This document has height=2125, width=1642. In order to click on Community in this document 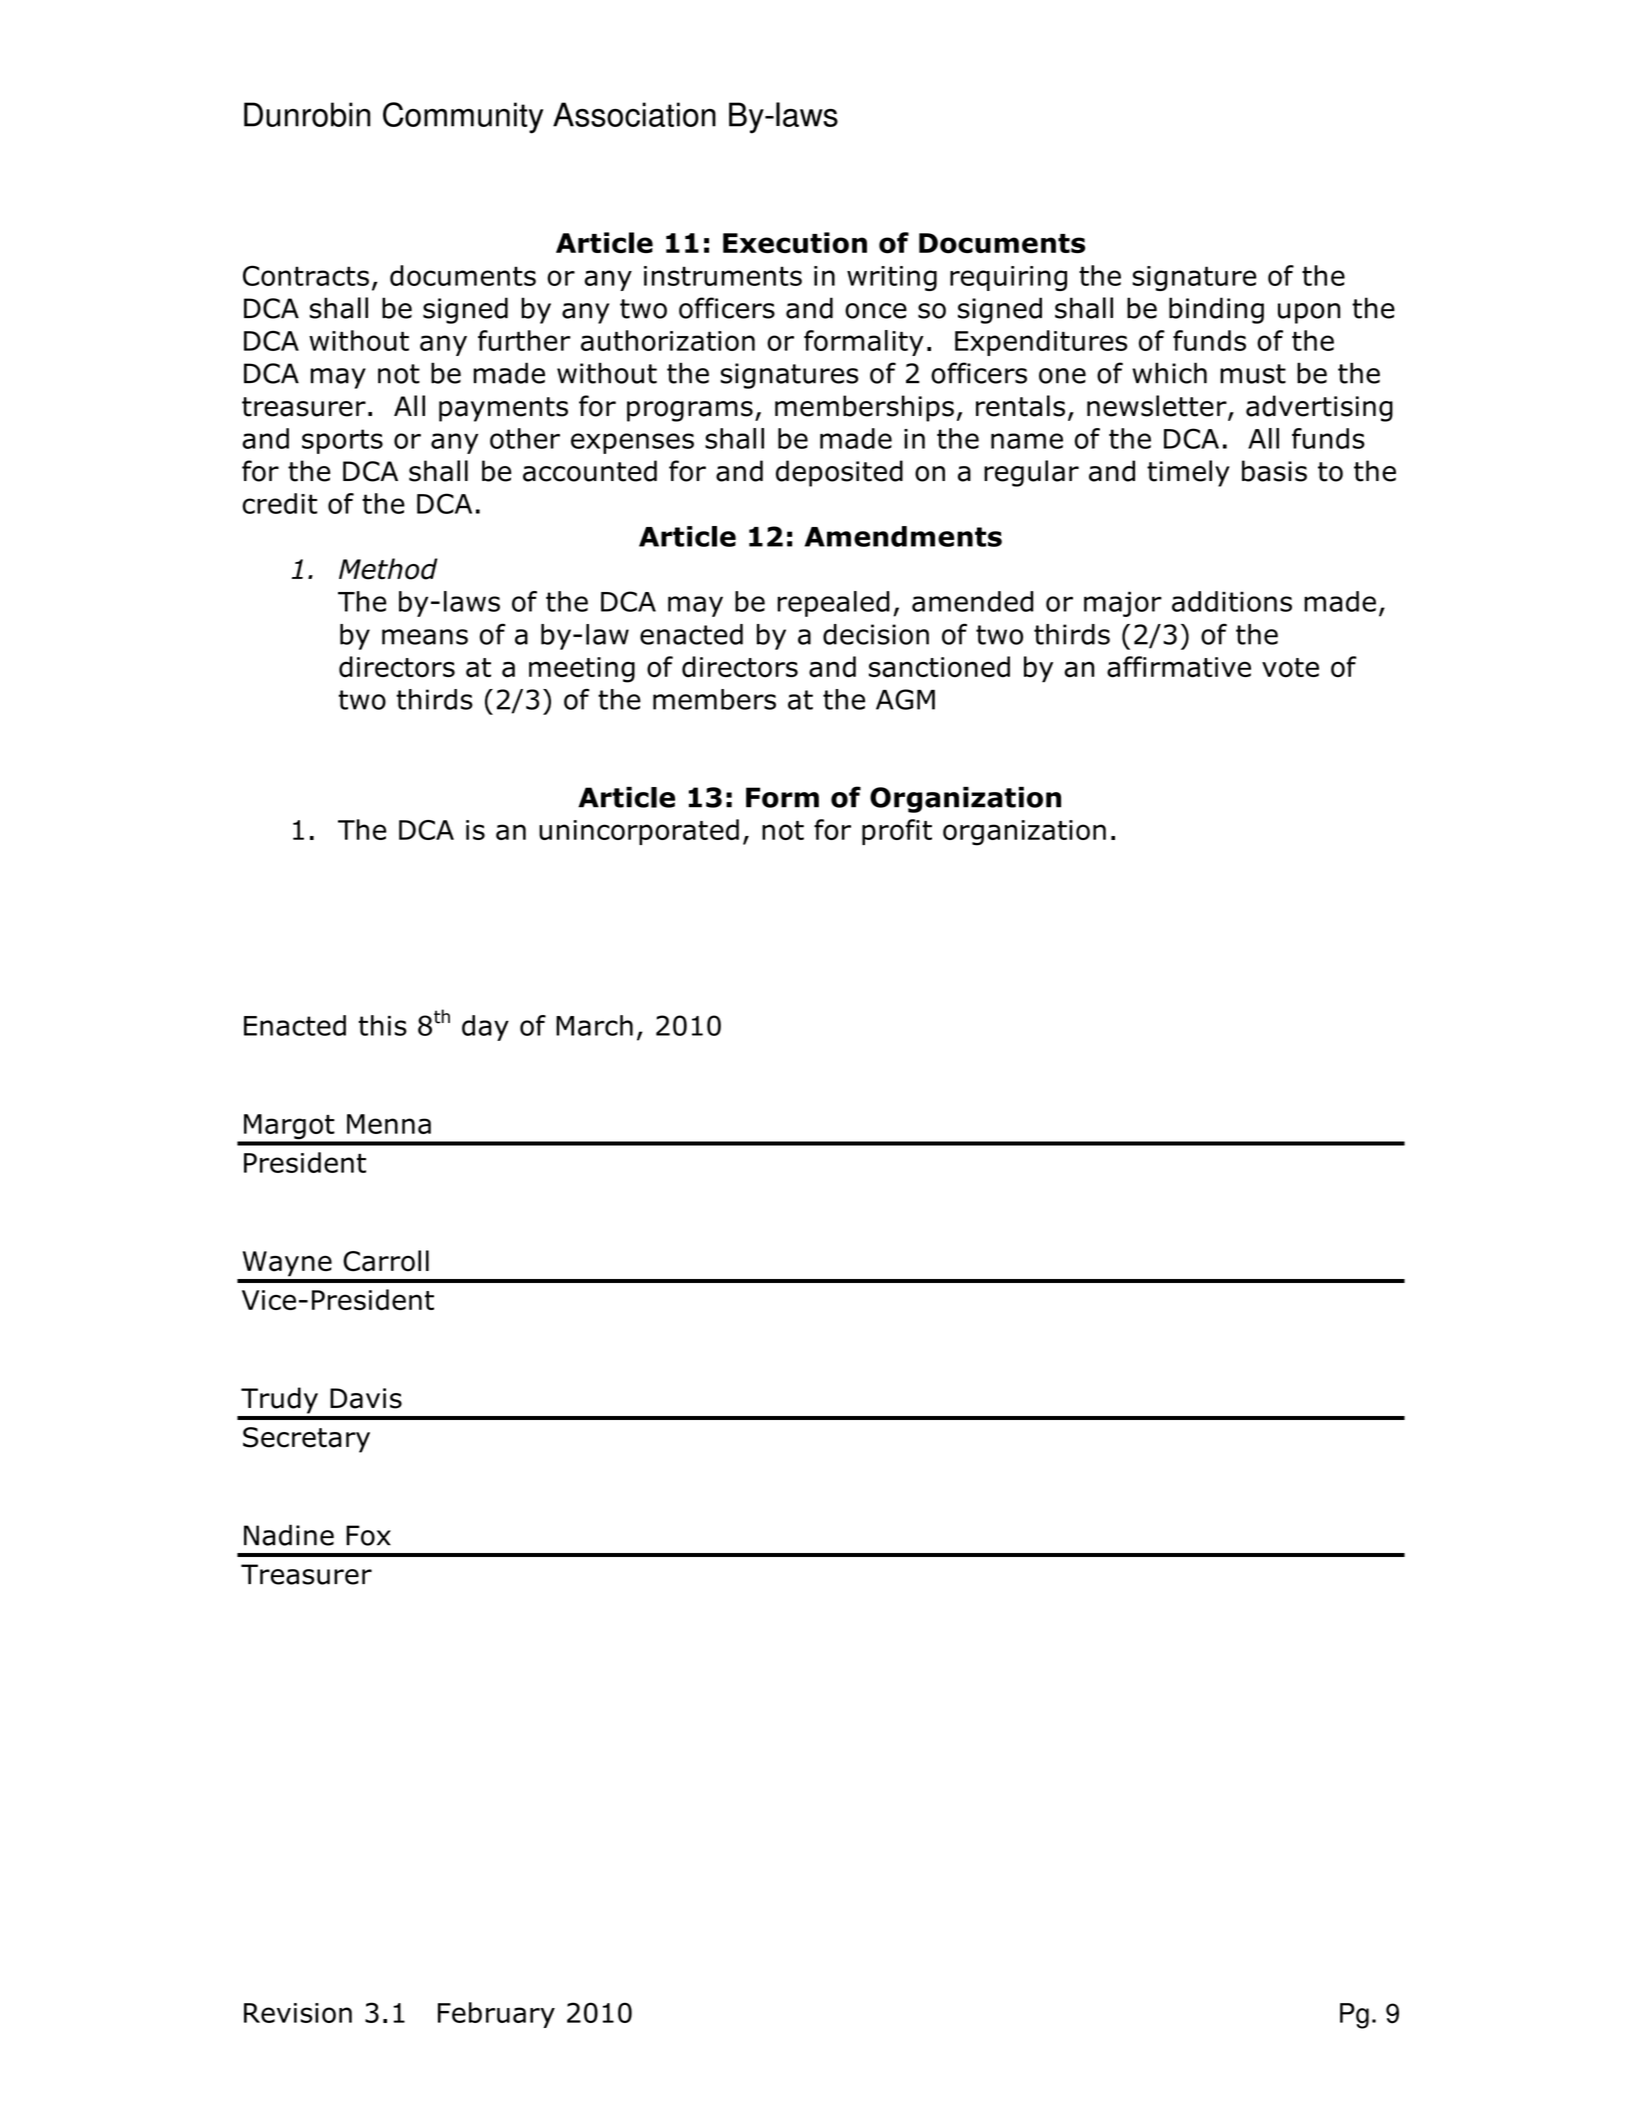, I will do `click(463, 118)`.
